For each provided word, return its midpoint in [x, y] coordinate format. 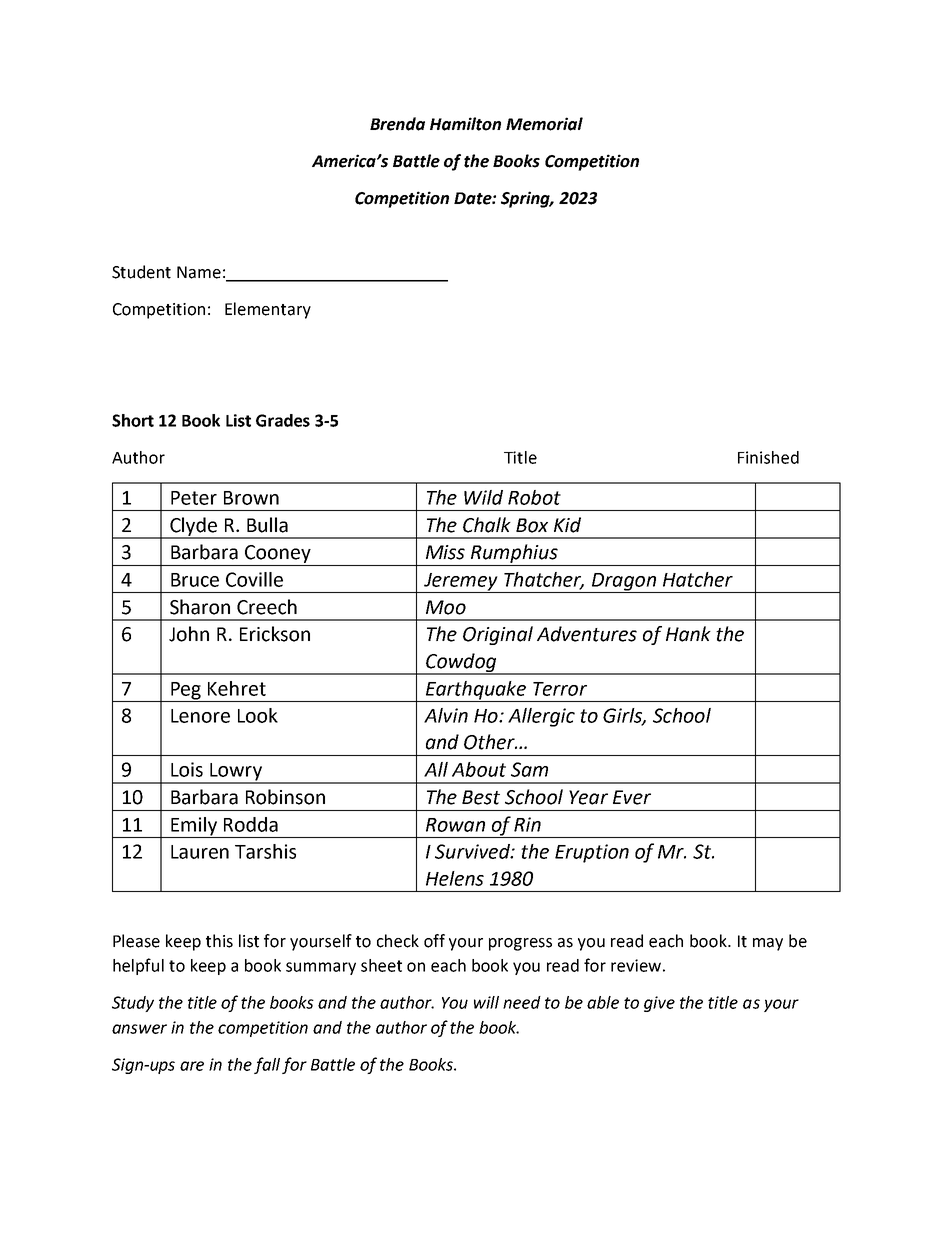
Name [199, 272]
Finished [768, 457]
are [192, 1066]
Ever [632, 797]
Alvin [446, 715]
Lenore [200, 716]
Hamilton [465, 124]
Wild [483, 497]
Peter [194, 498]
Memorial [544, 124]
